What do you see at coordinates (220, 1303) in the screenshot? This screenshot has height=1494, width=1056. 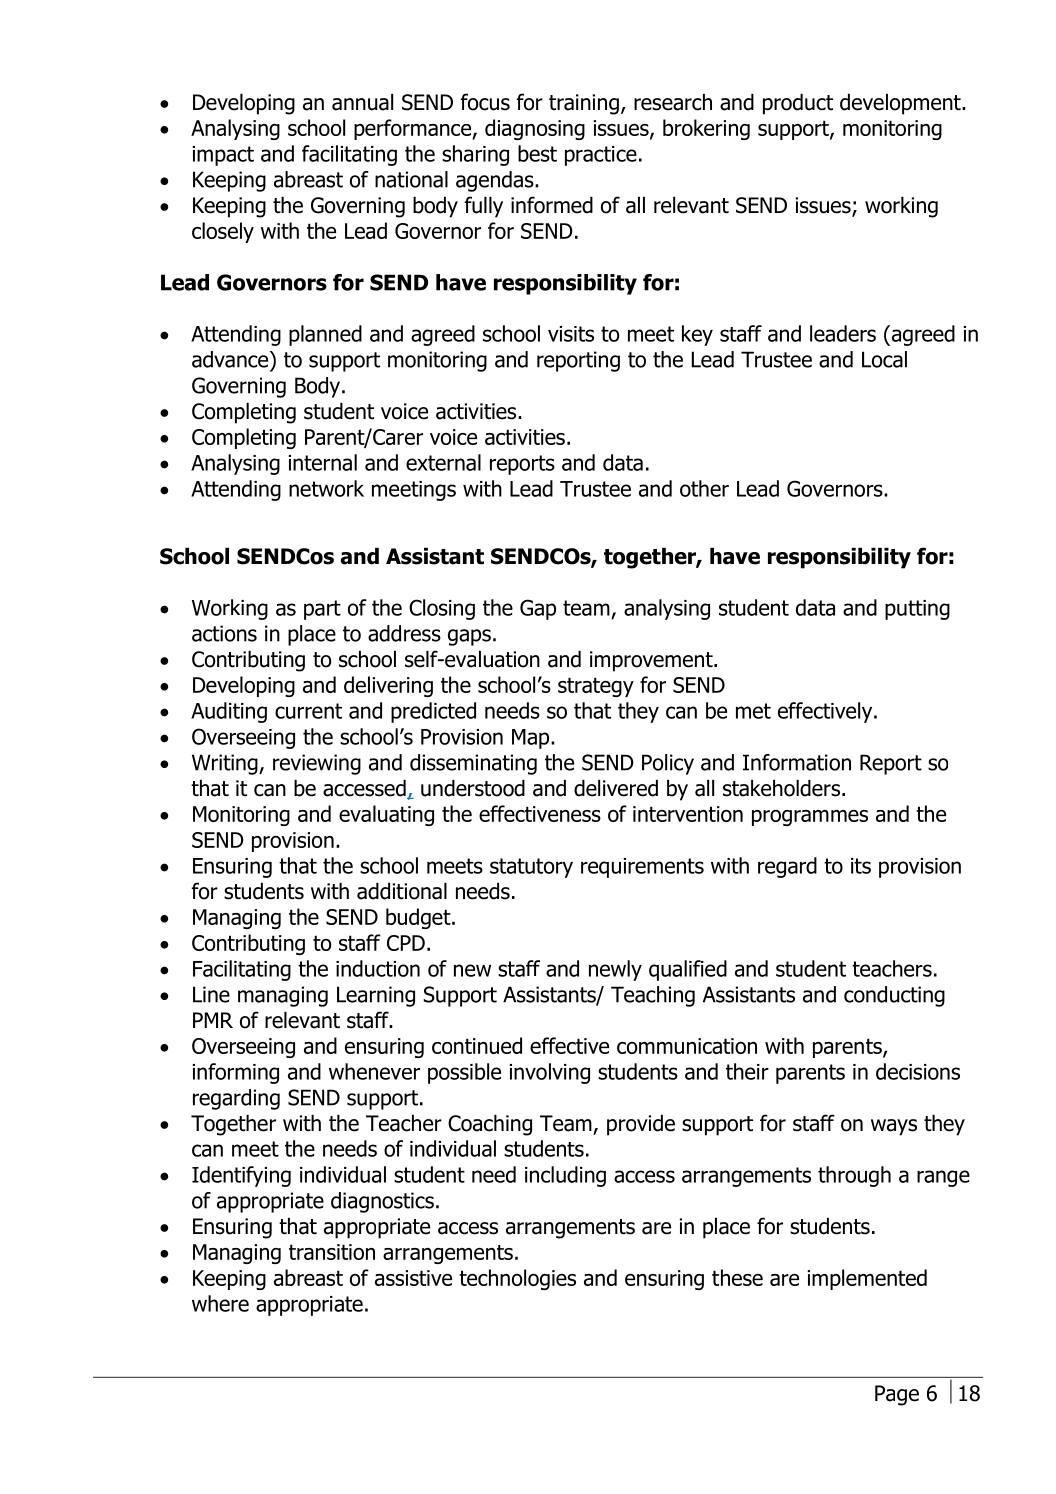 I see `where` at bounding box center [220, 1303].
